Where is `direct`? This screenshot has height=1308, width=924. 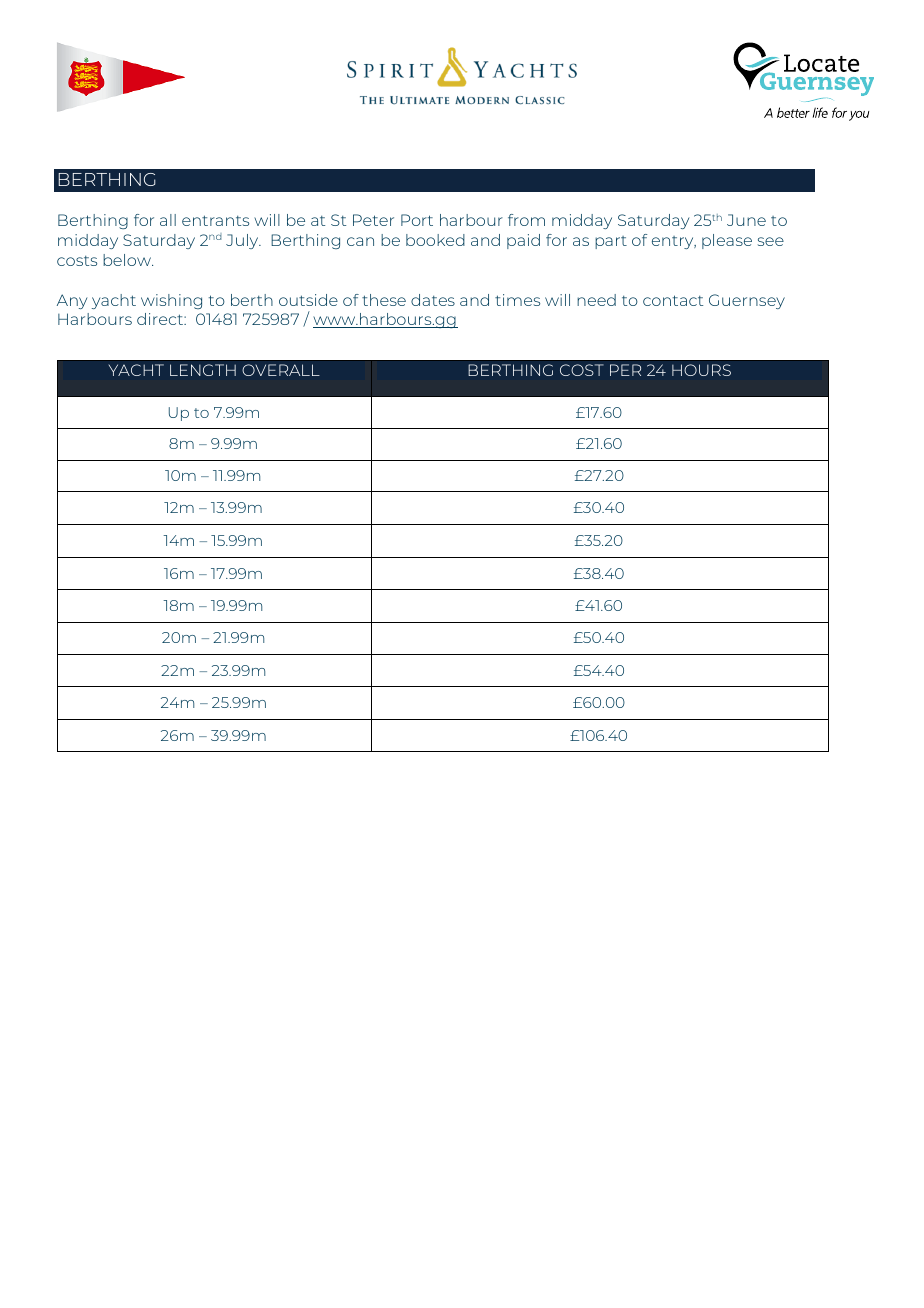
direct is located at coordinates (161, 319).
